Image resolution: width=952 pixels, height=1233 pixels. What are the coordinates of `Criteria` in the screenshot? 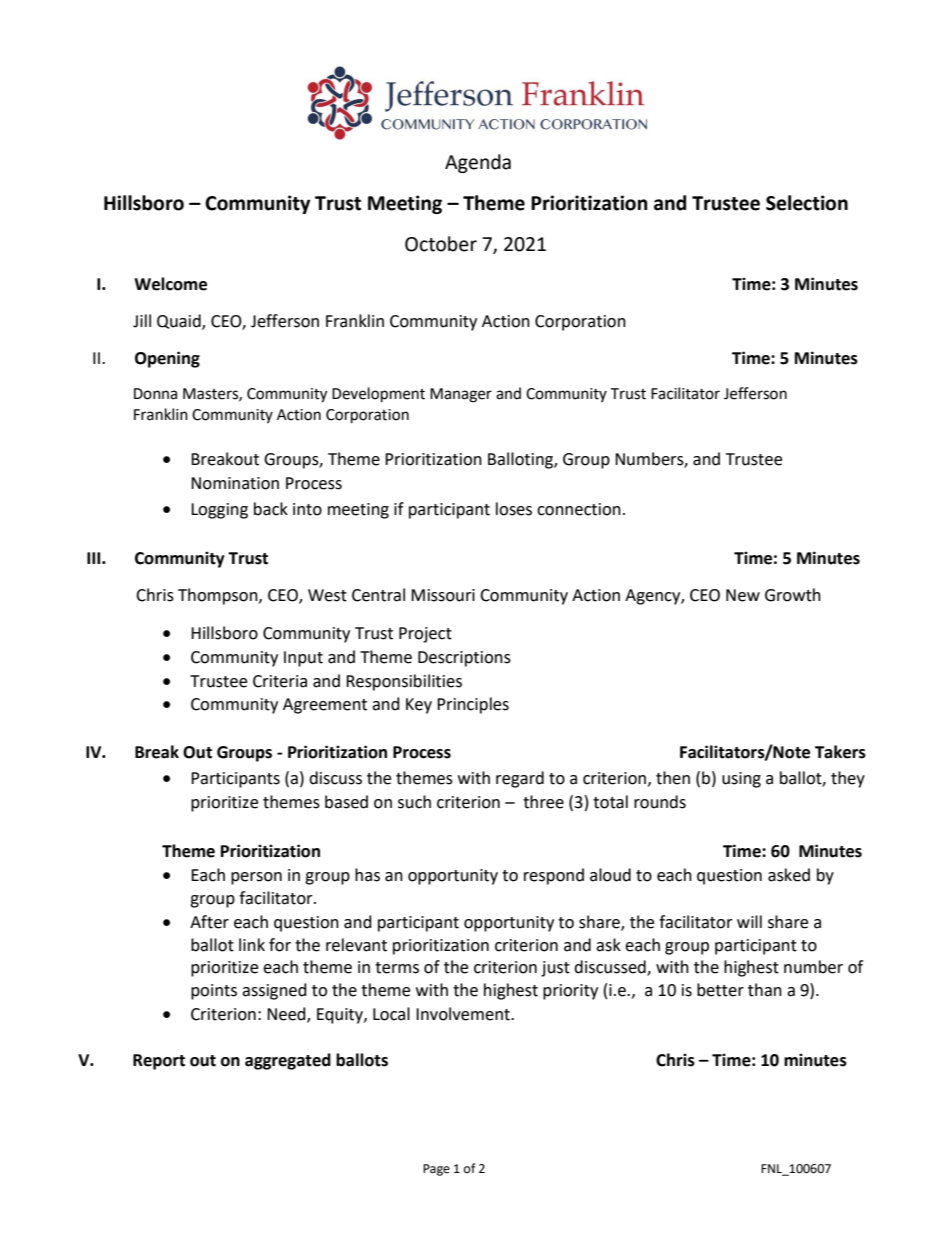 It's located at (280, 681).
